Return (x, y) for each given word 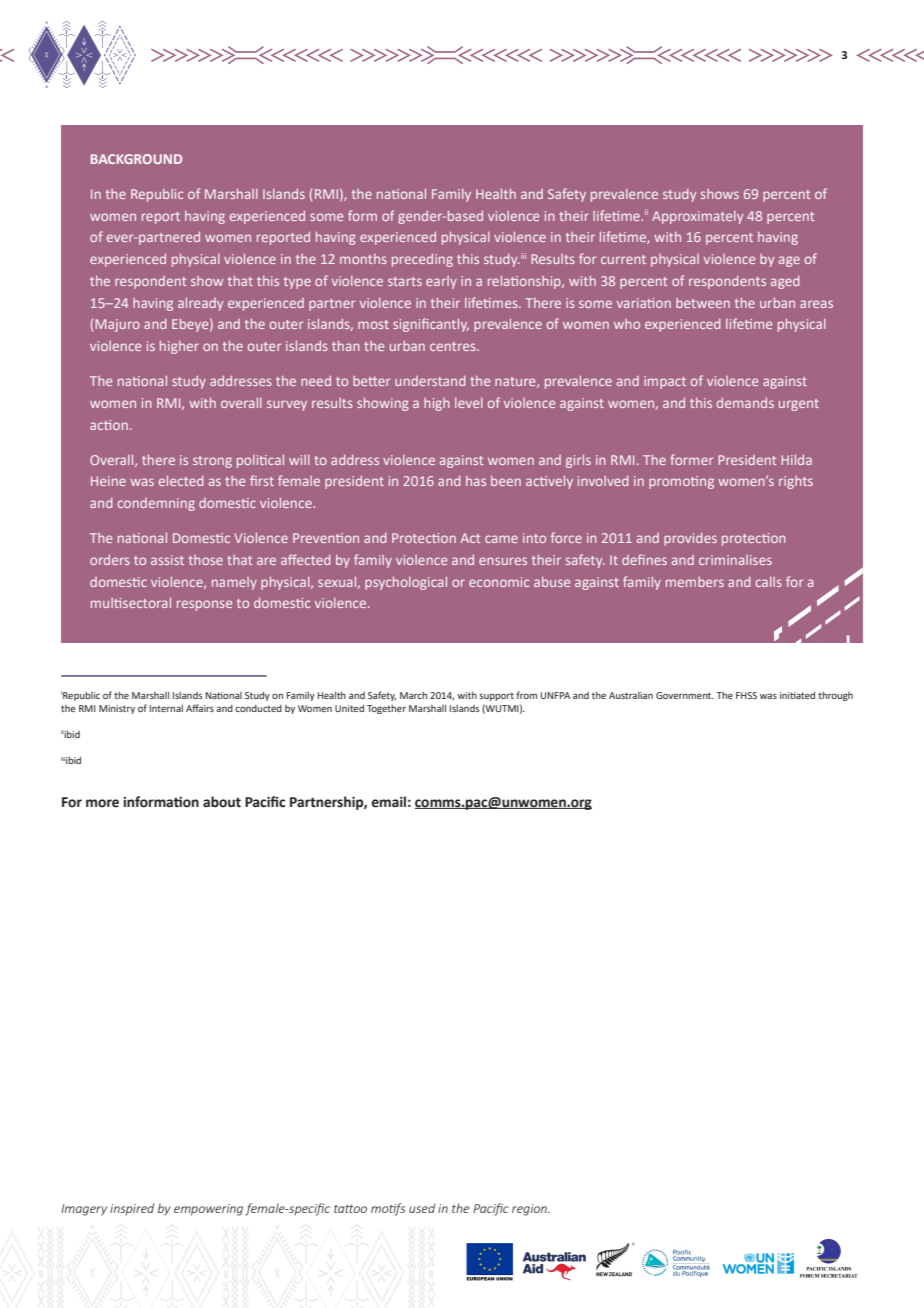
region (530, 1210)
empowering (208, 1210)
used (422, 1208)
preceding (422, 260)
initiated (797, 695)
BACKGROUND (136, 159)
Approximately (697, 217)
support (496, 696)
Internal (166, 708)
